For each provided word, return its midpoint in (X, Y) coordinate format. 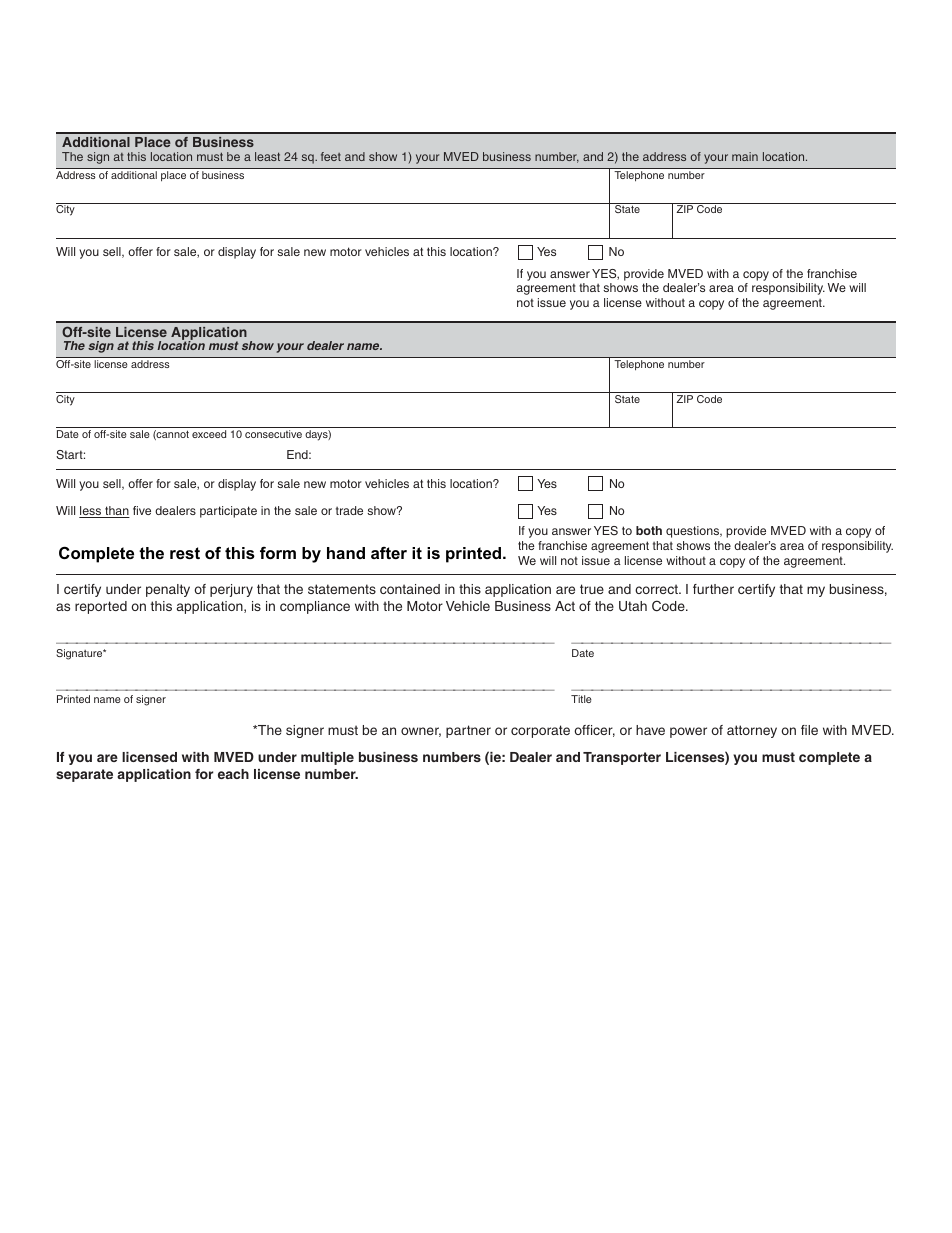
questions (693, 532)
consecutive (273, 434)
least (267, 156)
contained (410, 589)
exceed (209, 434)
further (713, 589)
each (233, 774)
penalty (168, 590)
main (745, 156)
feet (331, 156)
